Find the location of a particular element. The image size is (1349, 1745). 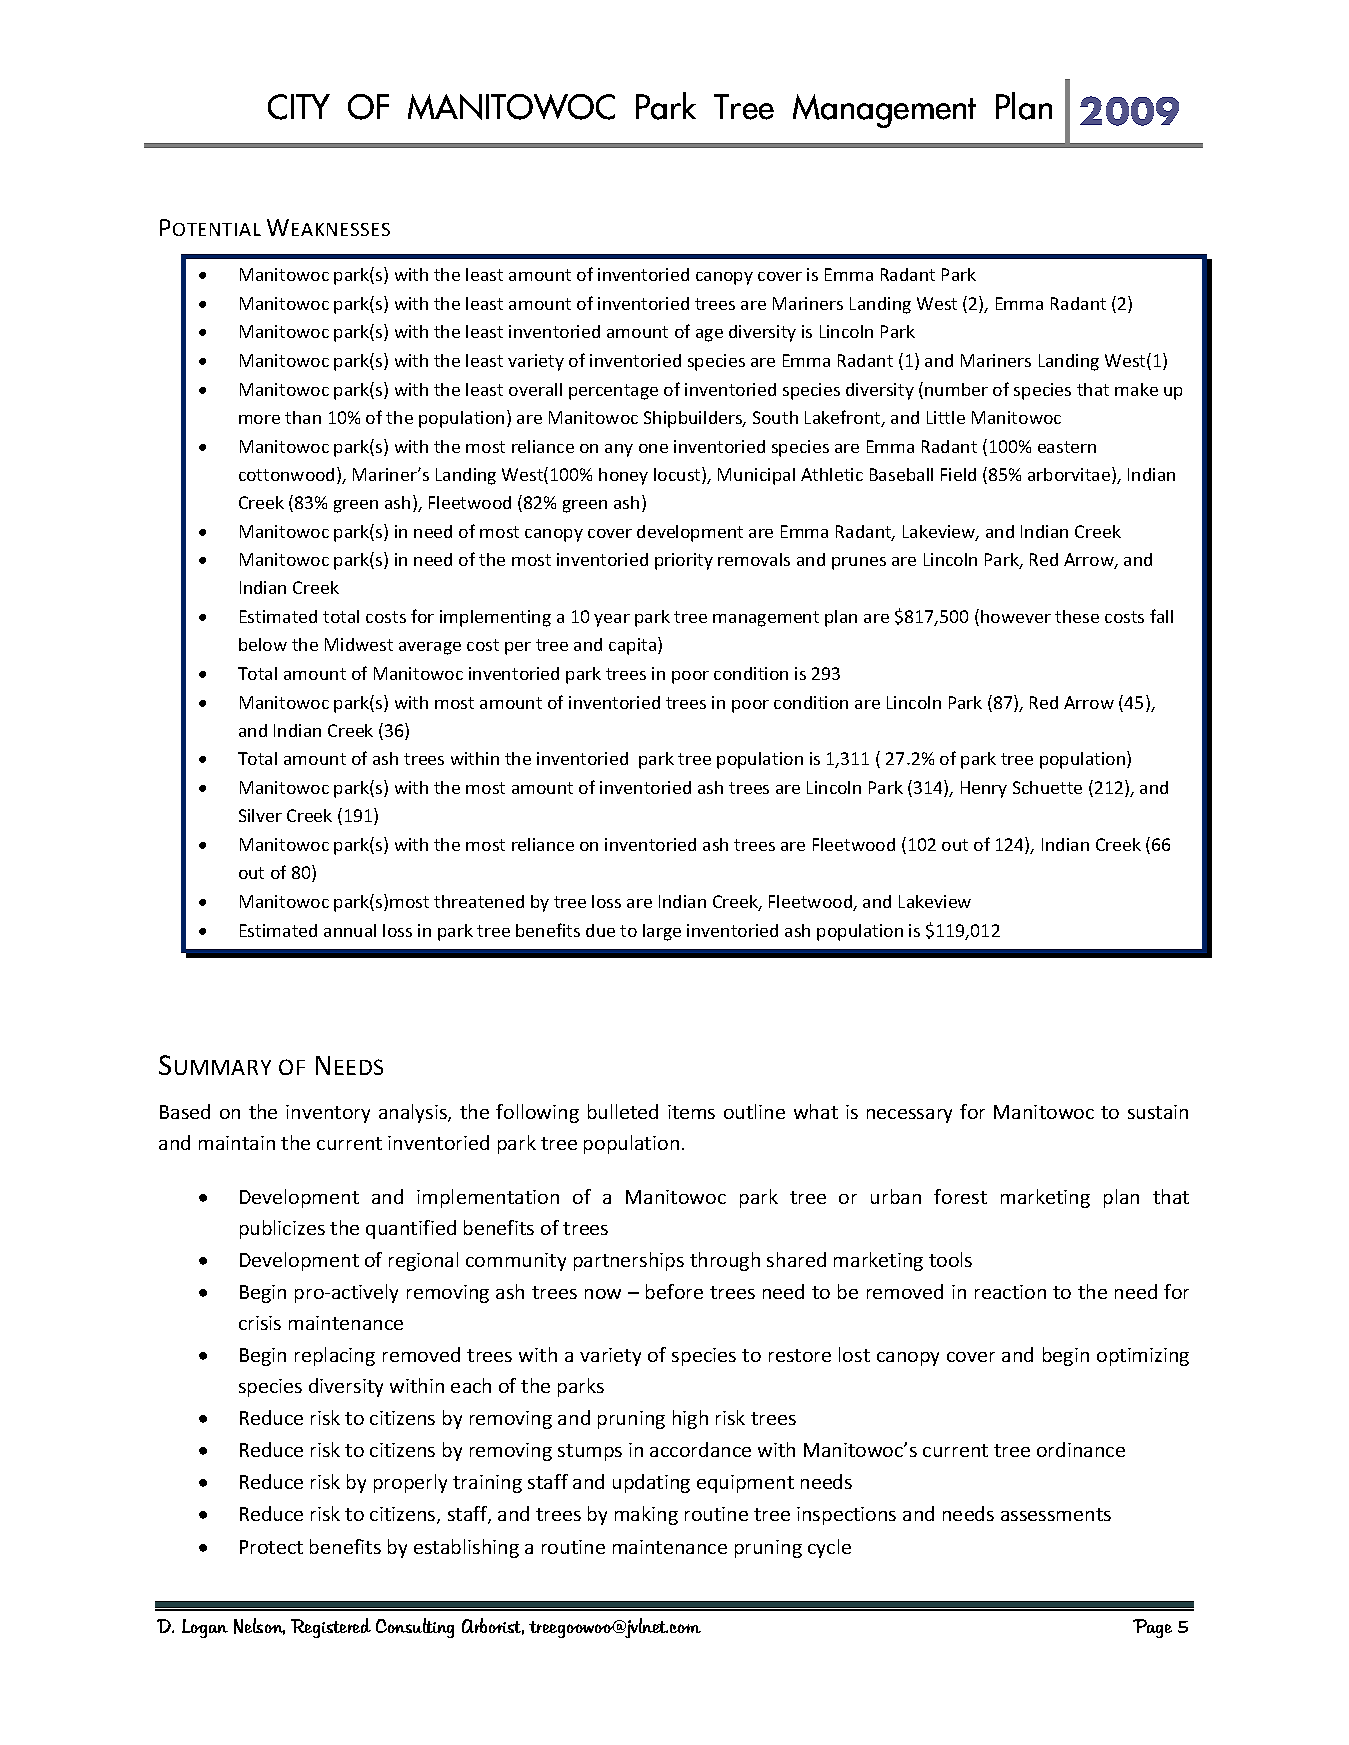

number is located at coordinates (956, 389).
